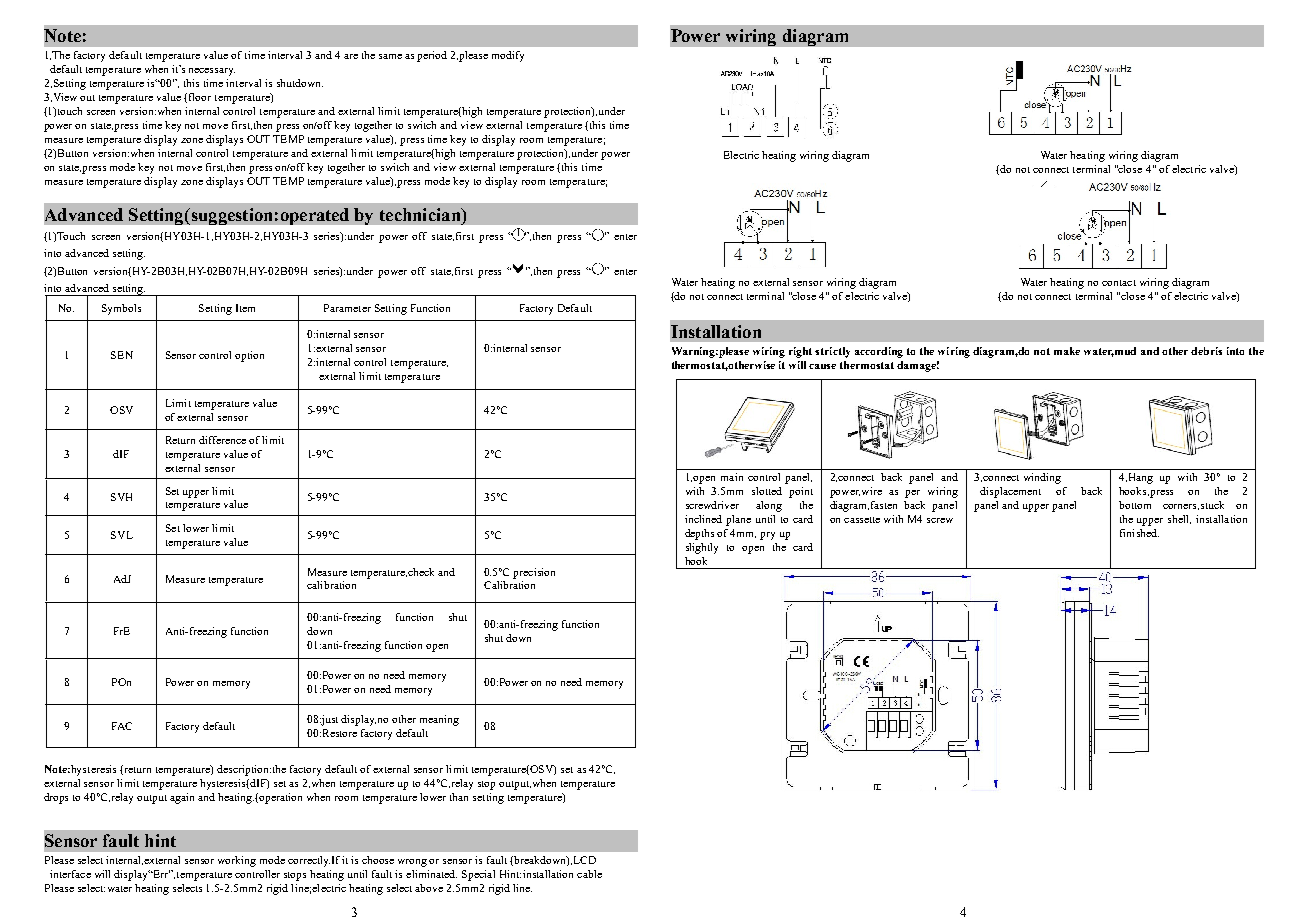 Image resolution: width=1308 pixels, height=924 pixels. What do you see at coordinates (237, 861) in the screenshot?
I see `working` at bounding box center [237, 861].
